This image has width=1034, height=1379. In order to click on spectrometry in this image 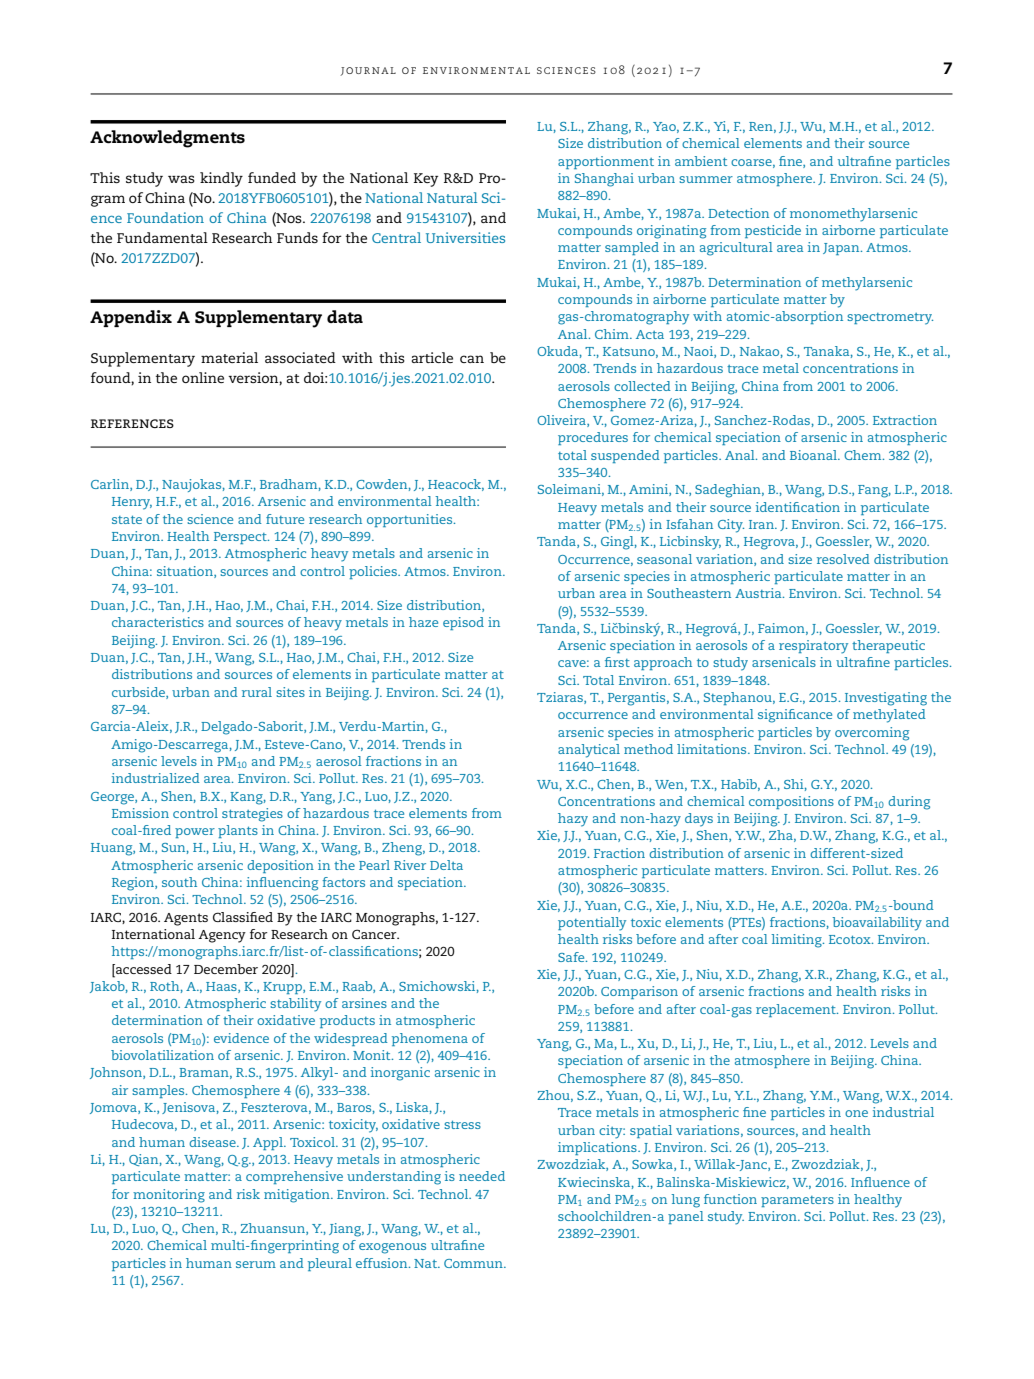, I will do `click(890, 319)`.
